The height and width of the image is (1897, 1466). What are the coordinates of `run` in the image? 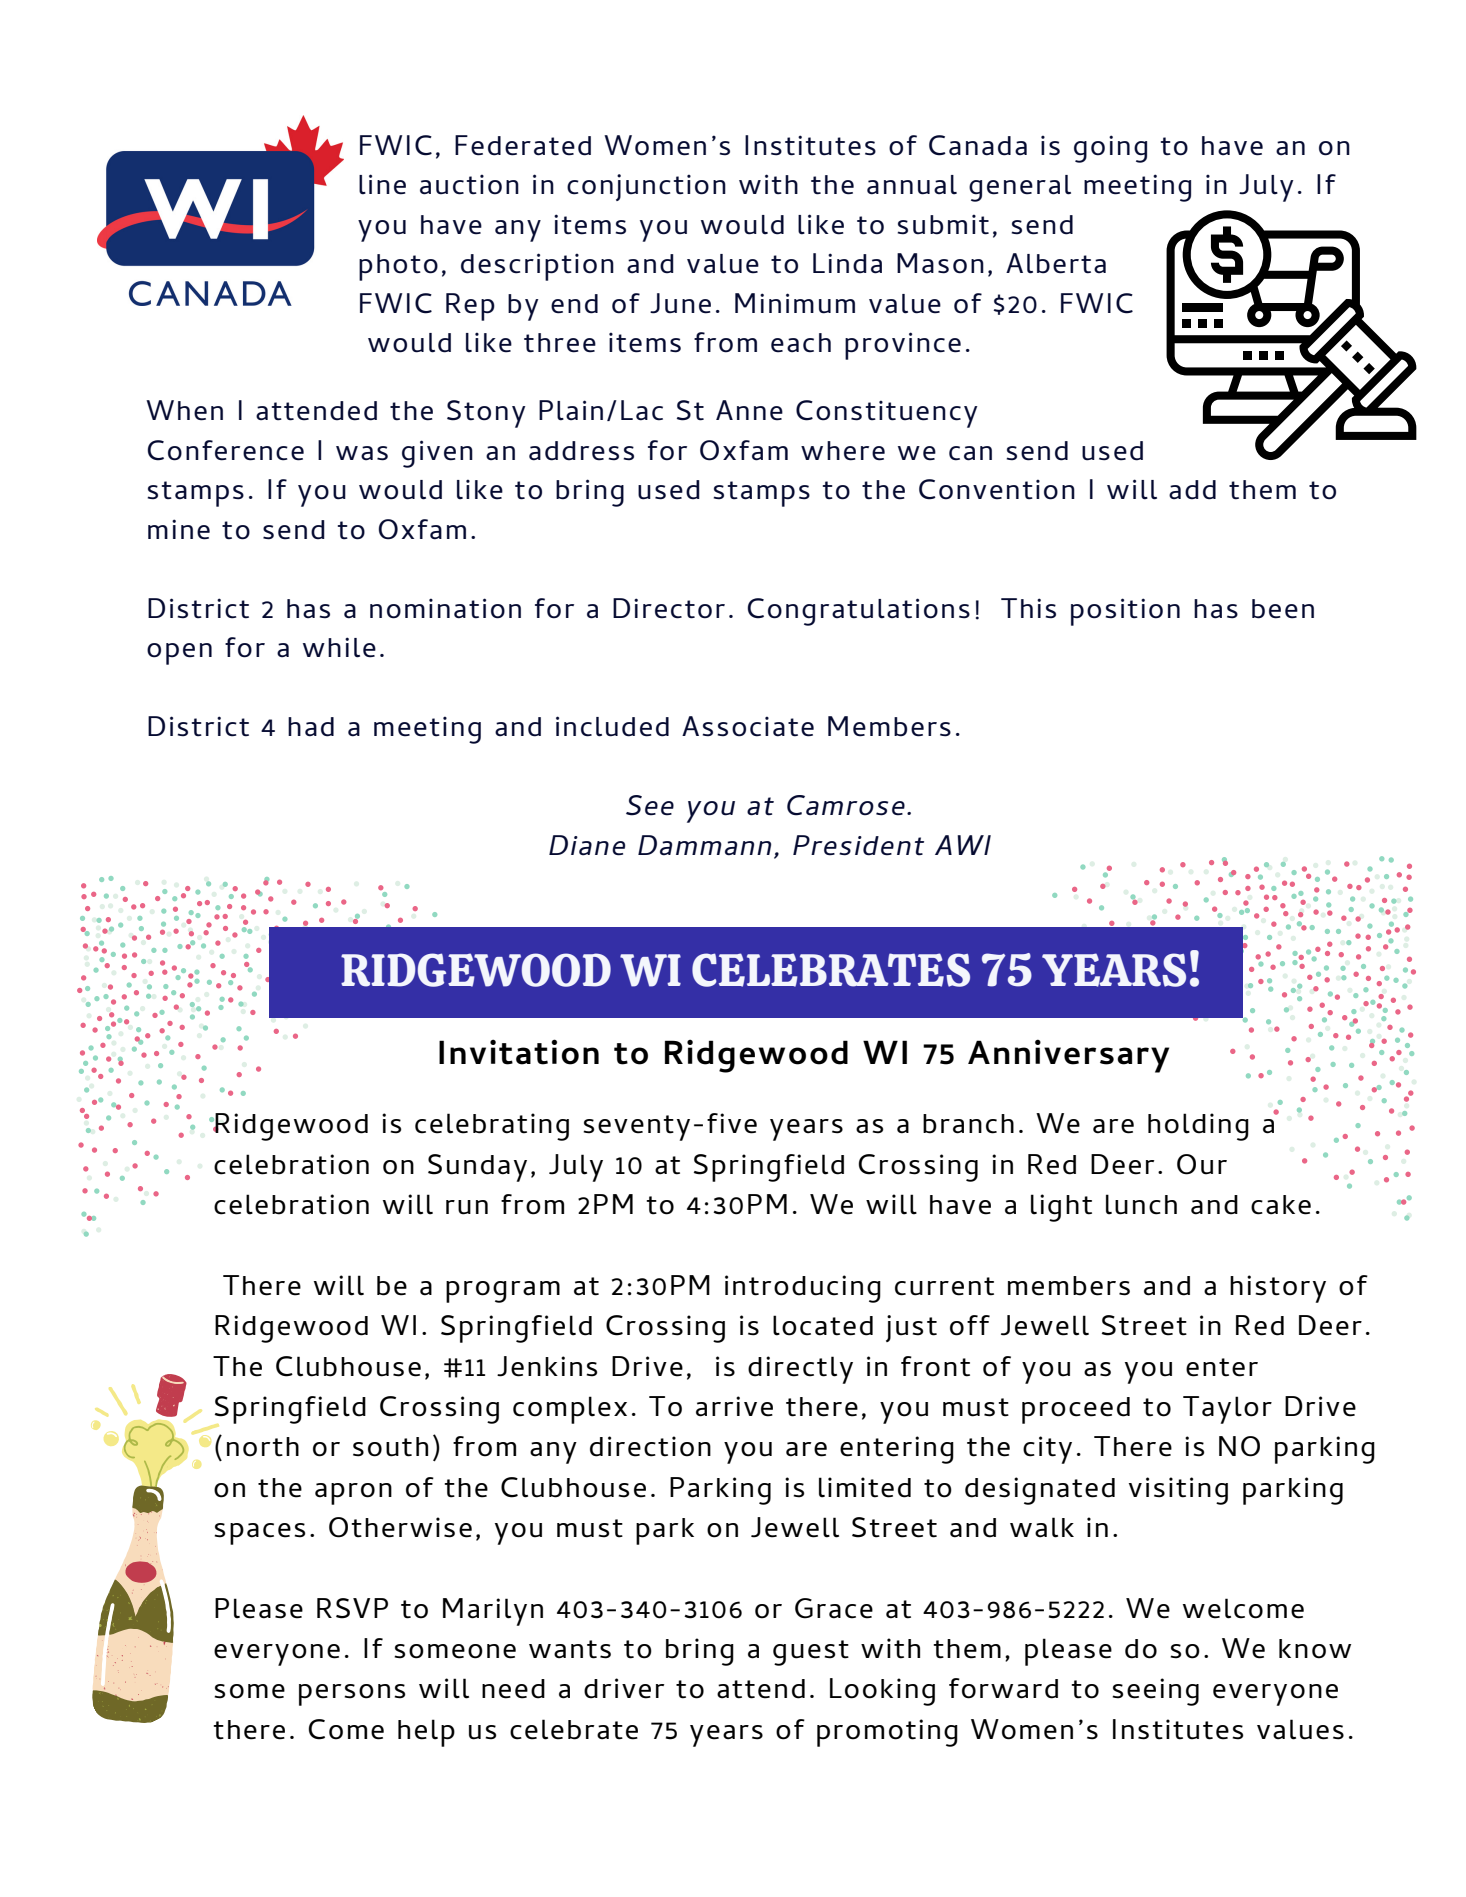 It's located at (467, 1207).
